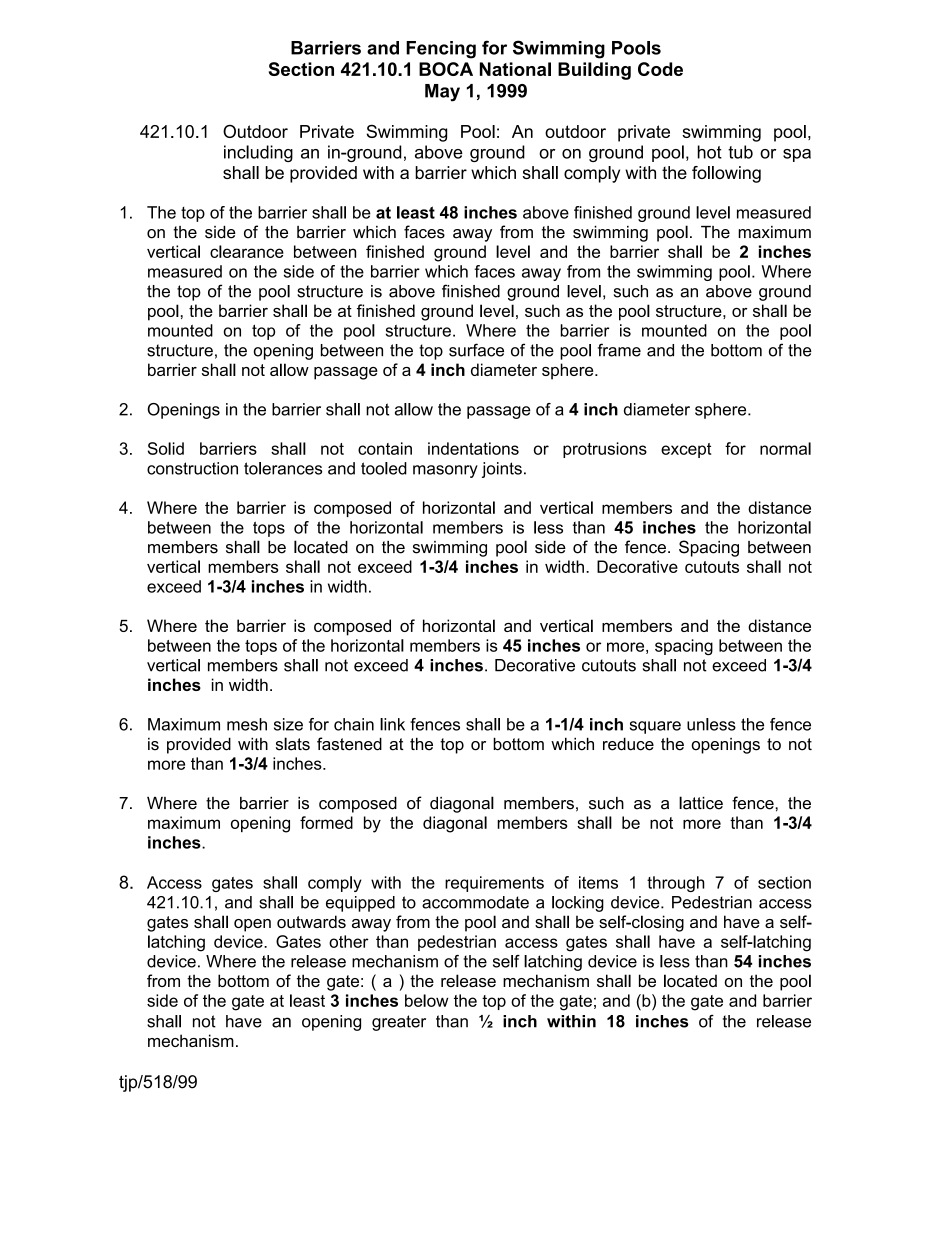 The width and height of the screenshot is (952, 1233). Describe the element at coordinates (427, 1000) in the screenshot. I see `below` at that location.
